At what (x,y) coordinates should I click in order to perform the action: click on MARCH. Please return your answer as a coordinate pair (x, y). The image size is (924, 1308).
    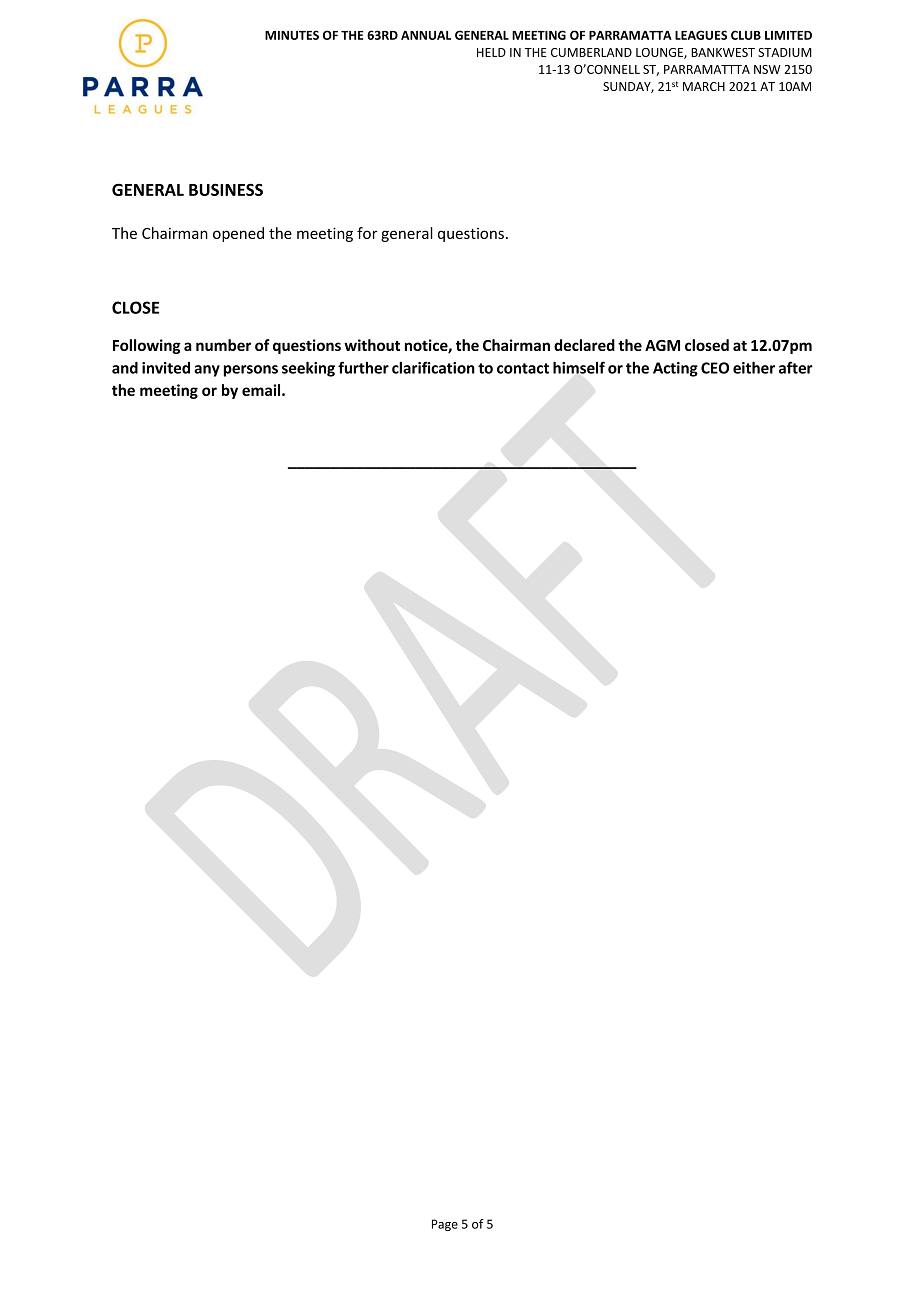
    Looking at the image, I should click on (704, 86).
